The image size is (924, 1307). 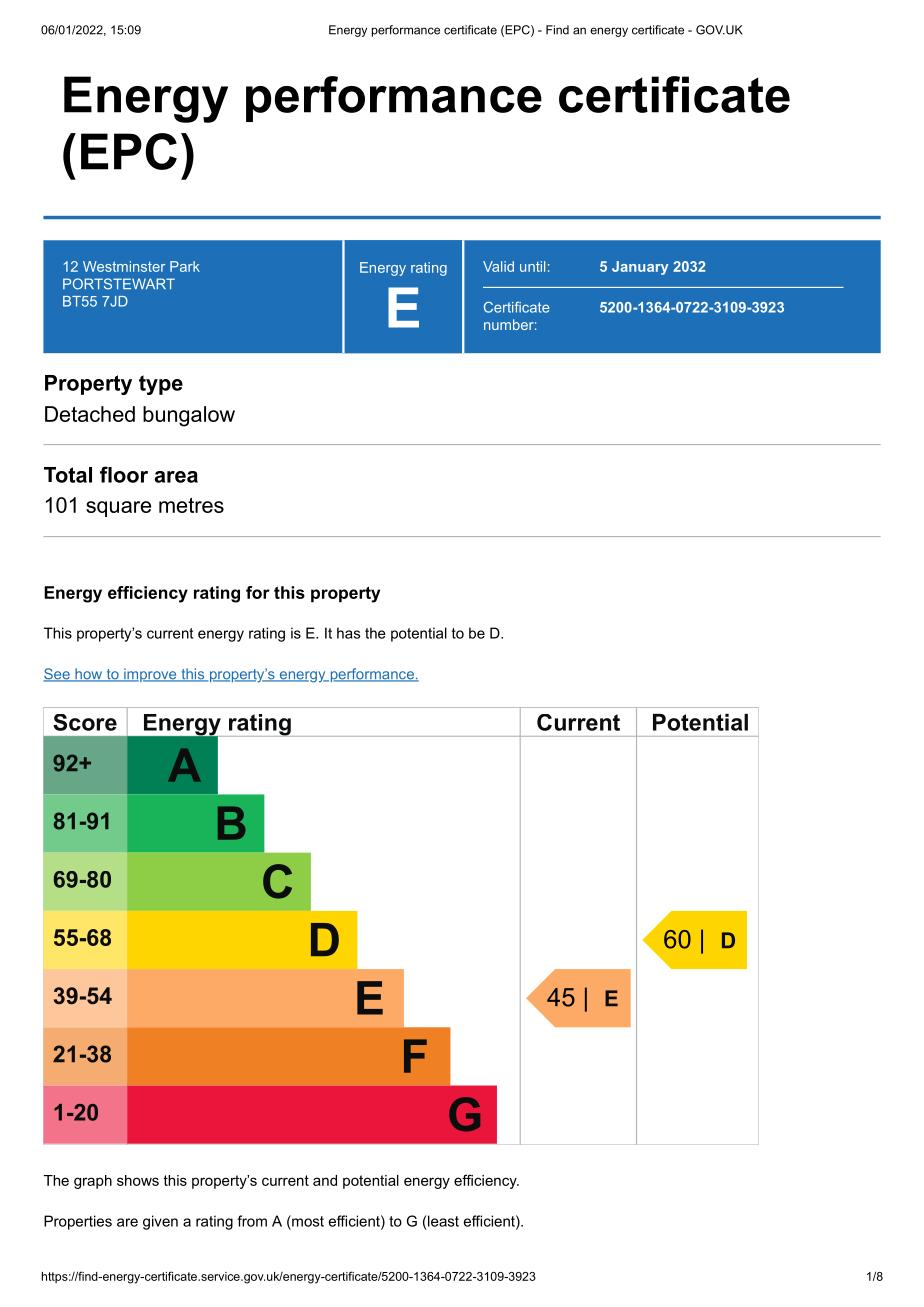 What do you see at coordinates (325, 1180) in the page?
I see `and` at bounding box center [325, 1180].
